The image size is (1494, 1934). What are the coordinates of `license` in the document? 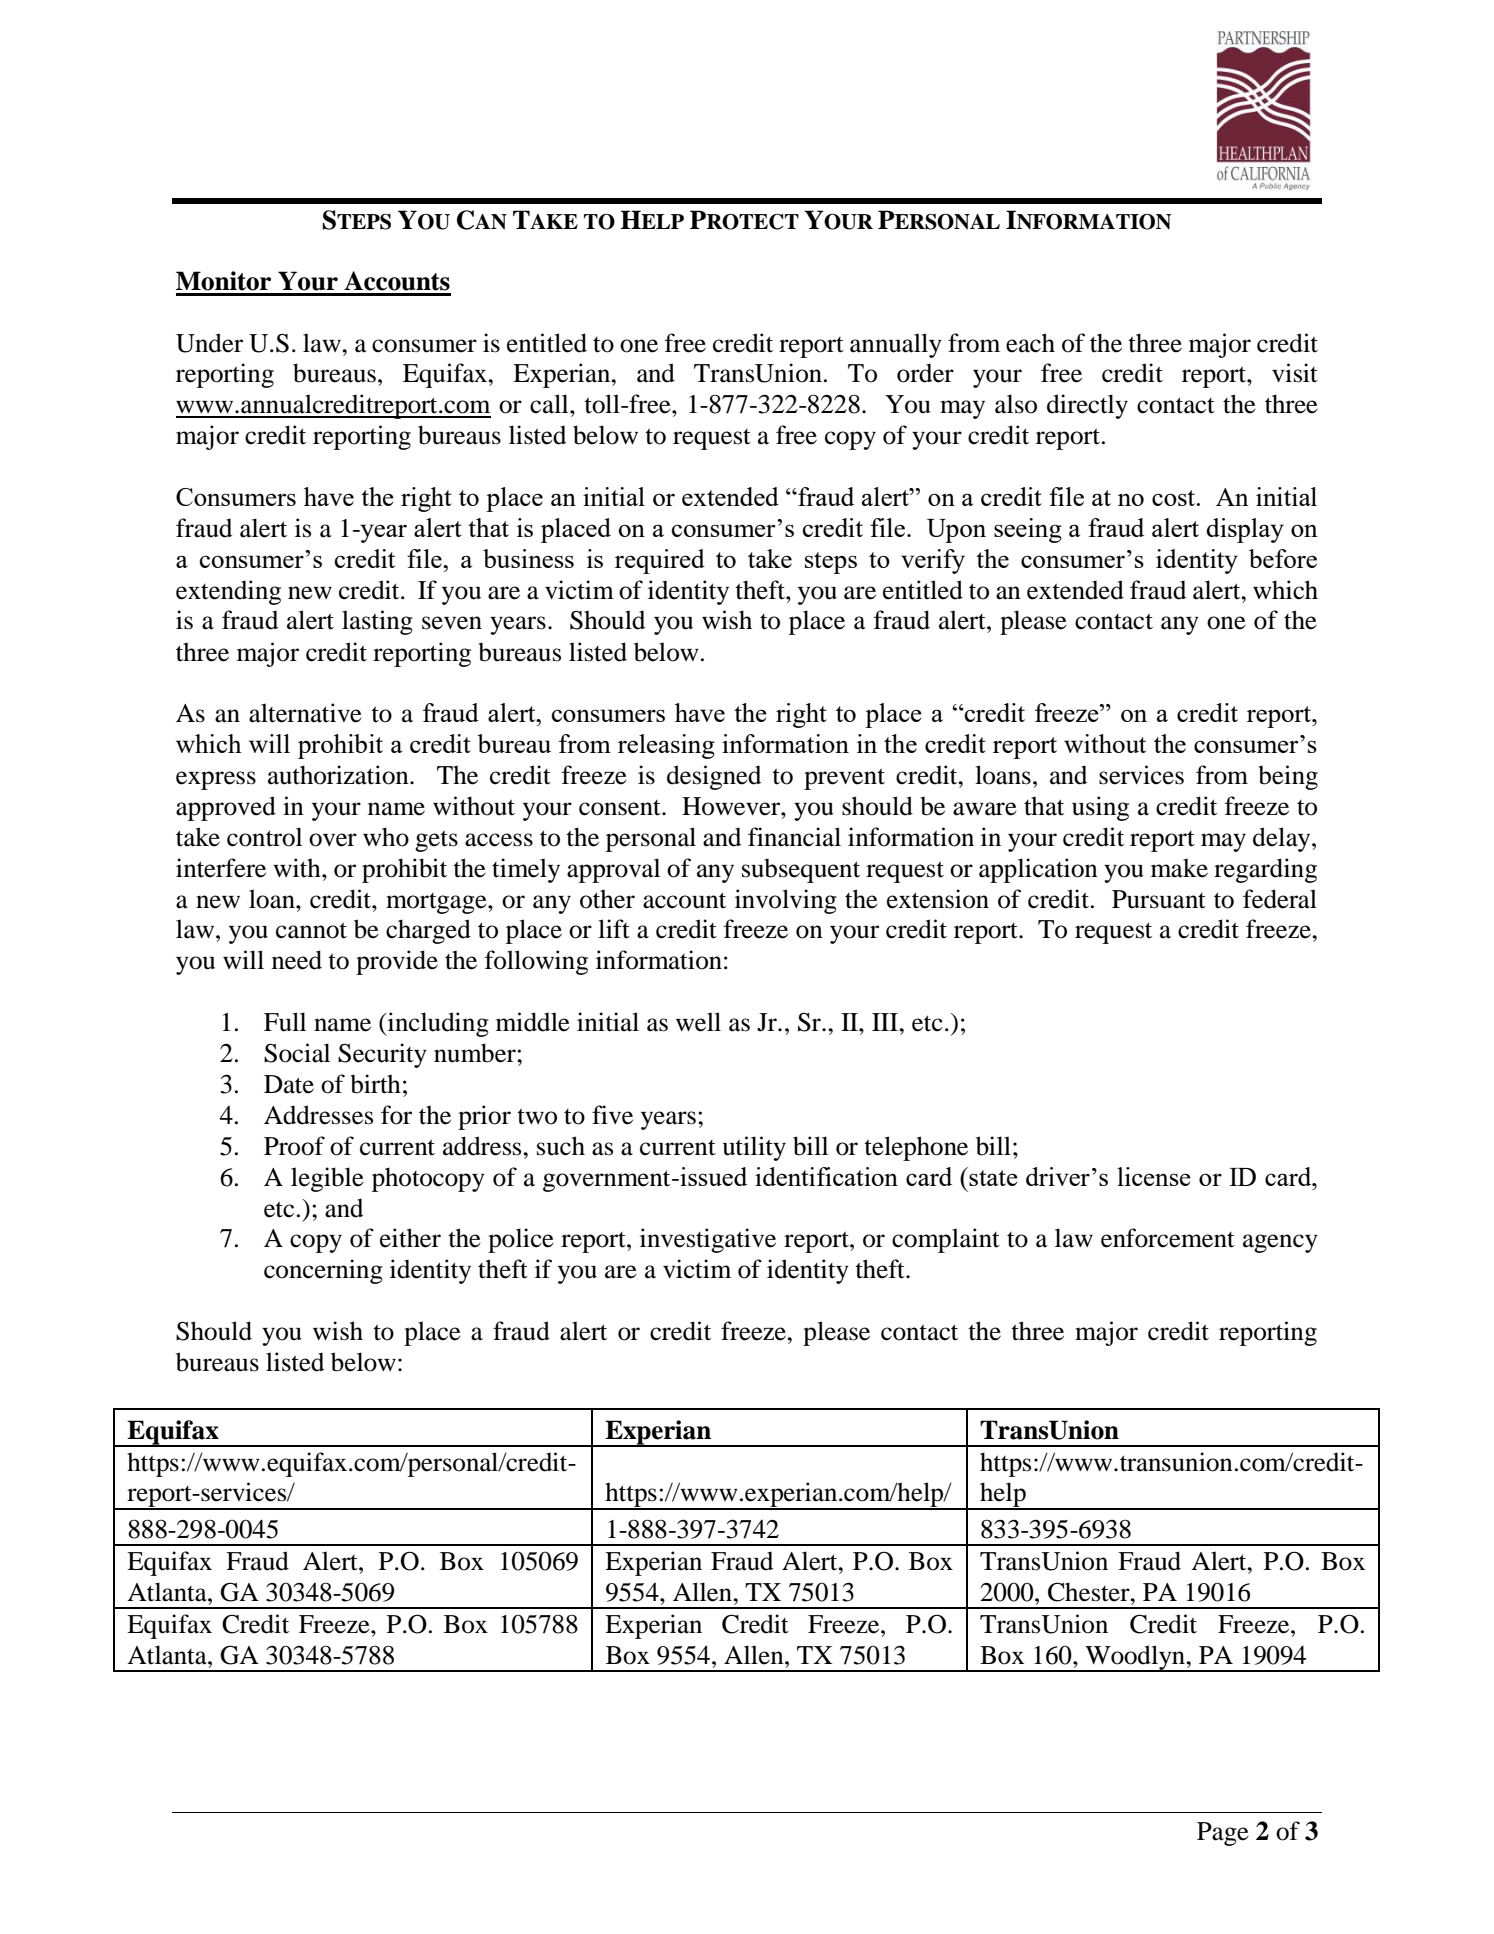 It's located at (1154, 1176).
